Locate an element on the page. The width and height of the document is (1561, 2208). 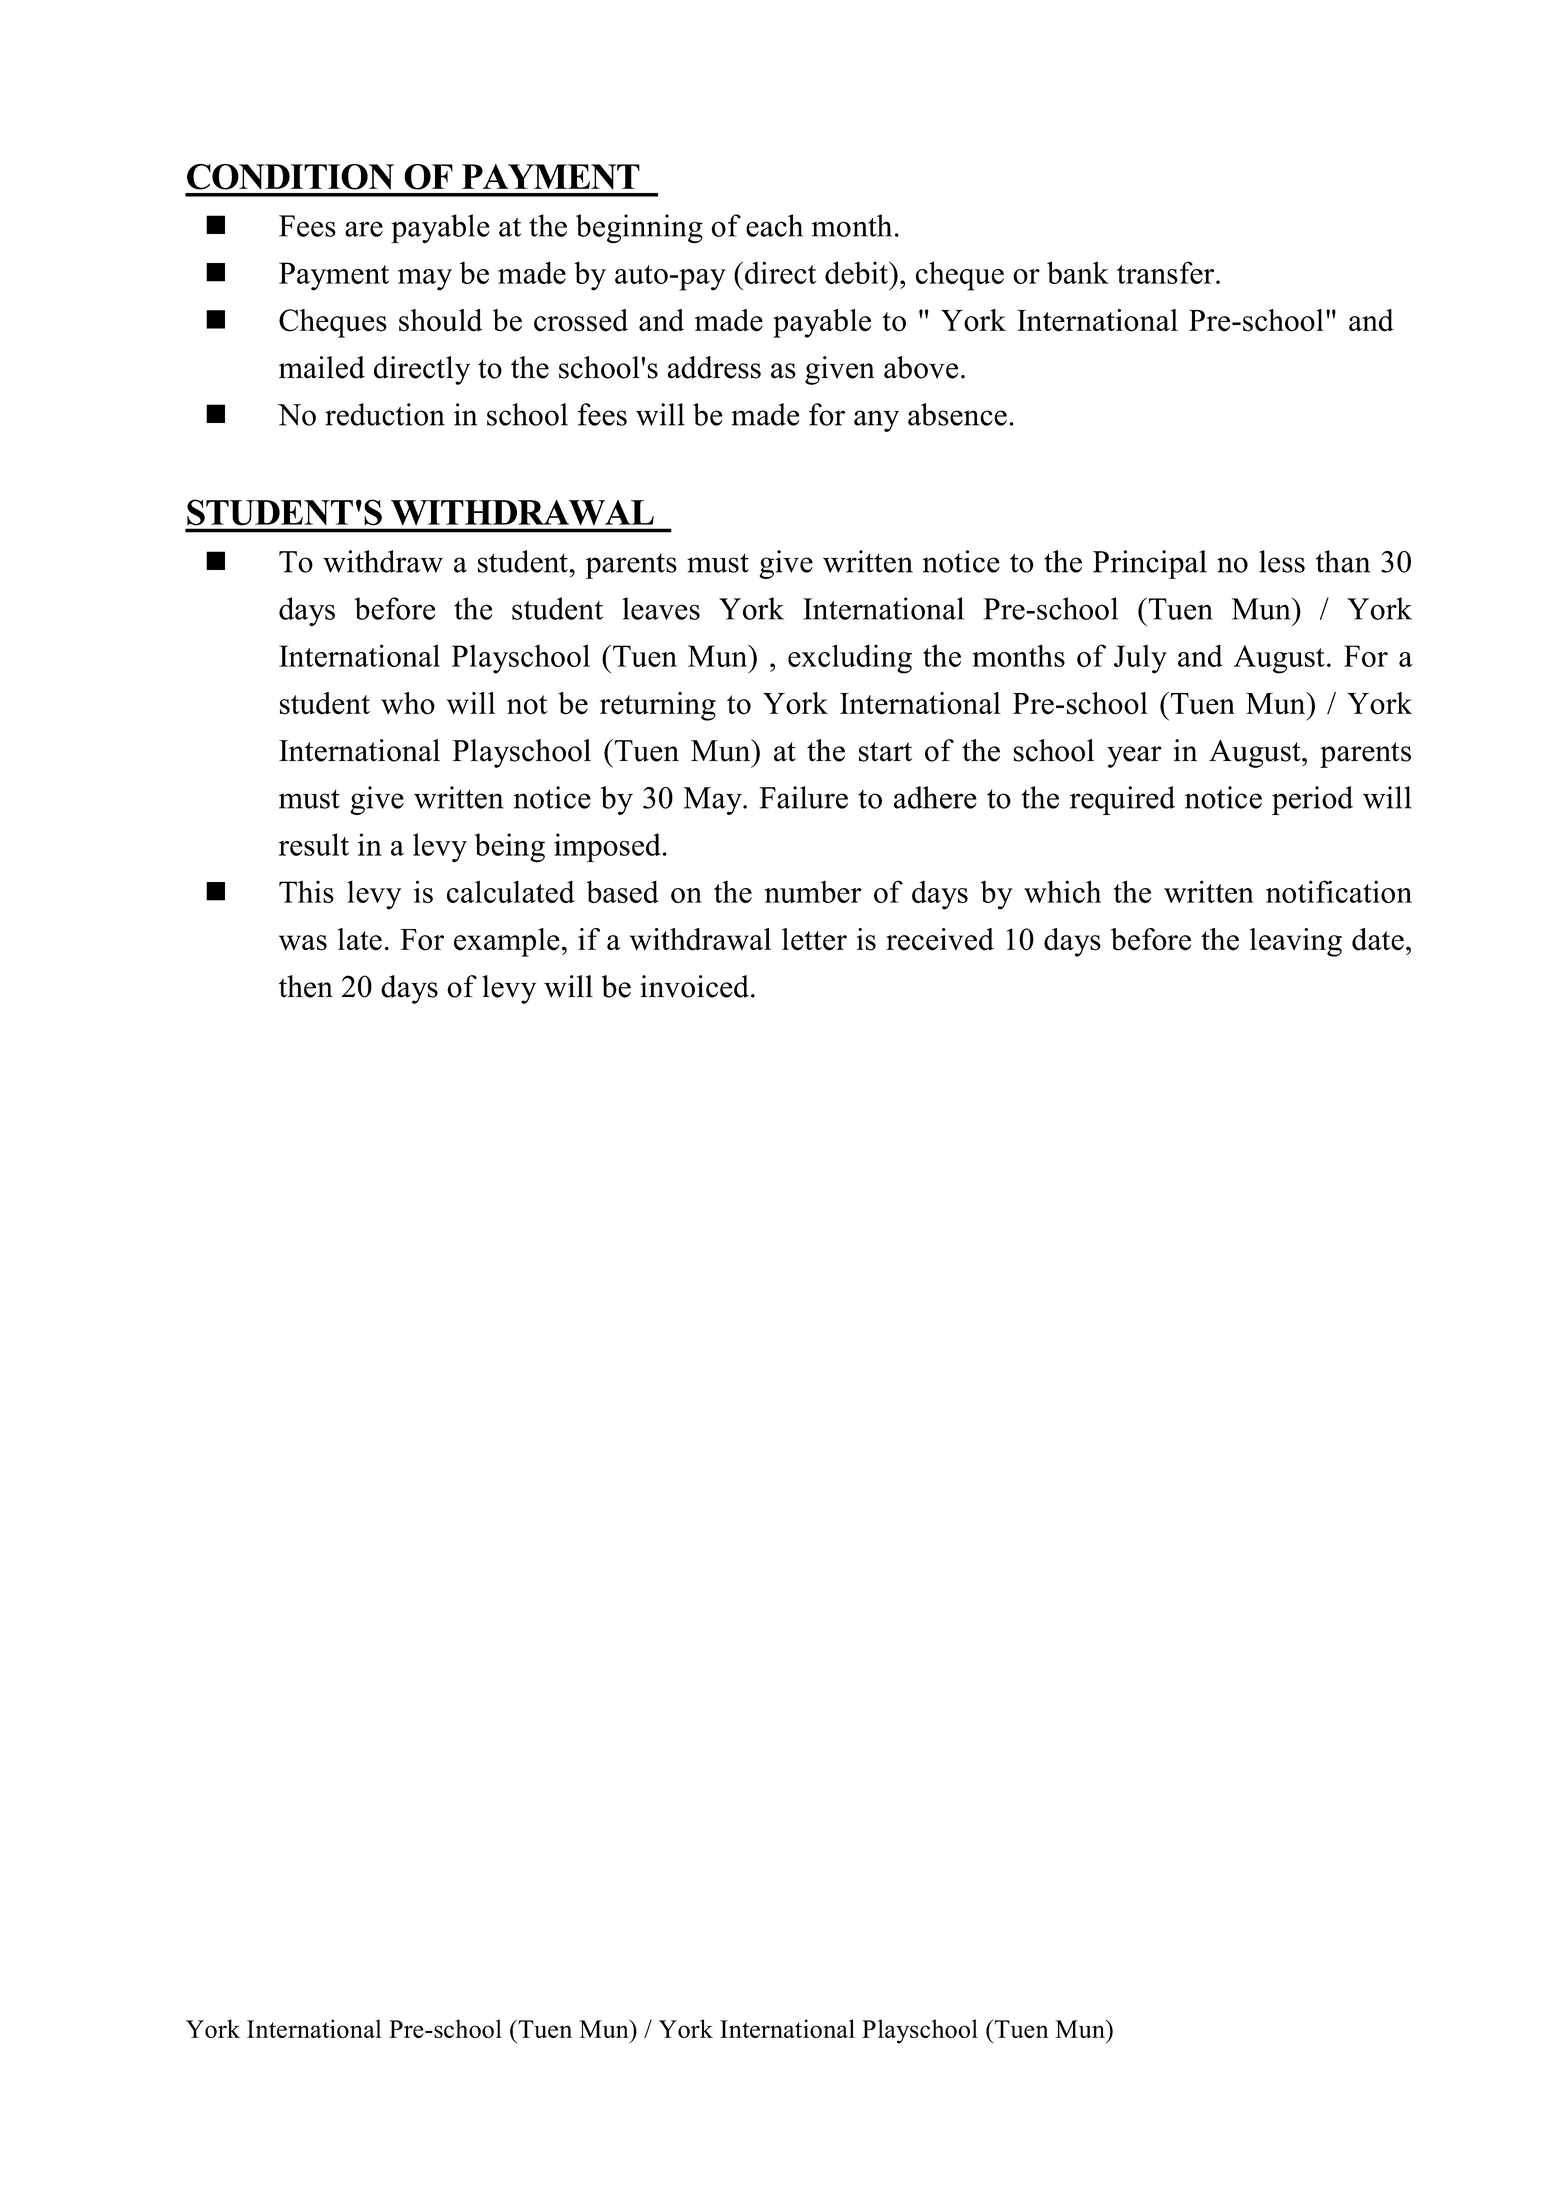
CONDITION is located at coordinates (290, 177).
